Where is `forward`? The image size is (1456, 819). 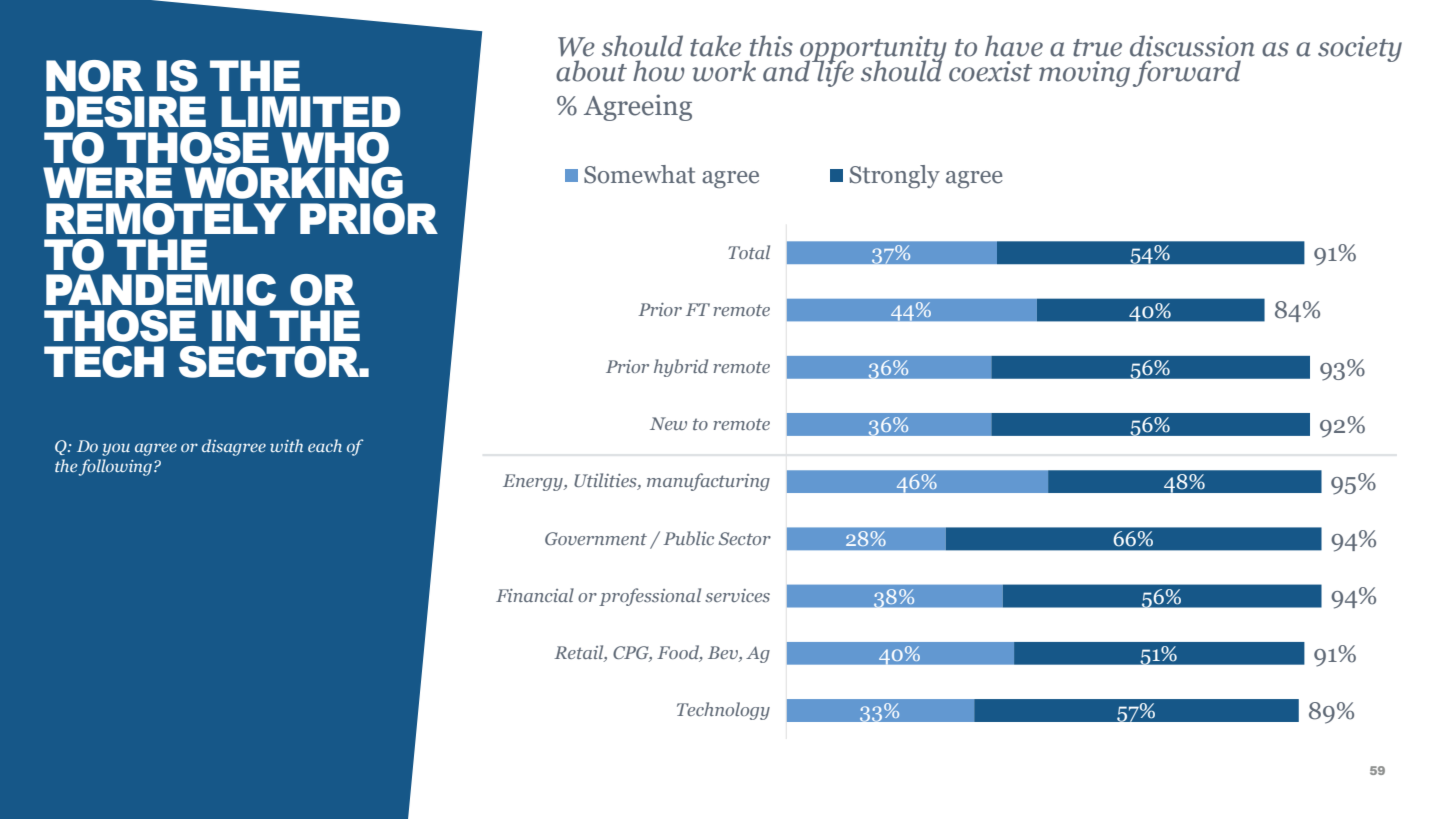 forward is located at coordinates (1187, 73).
